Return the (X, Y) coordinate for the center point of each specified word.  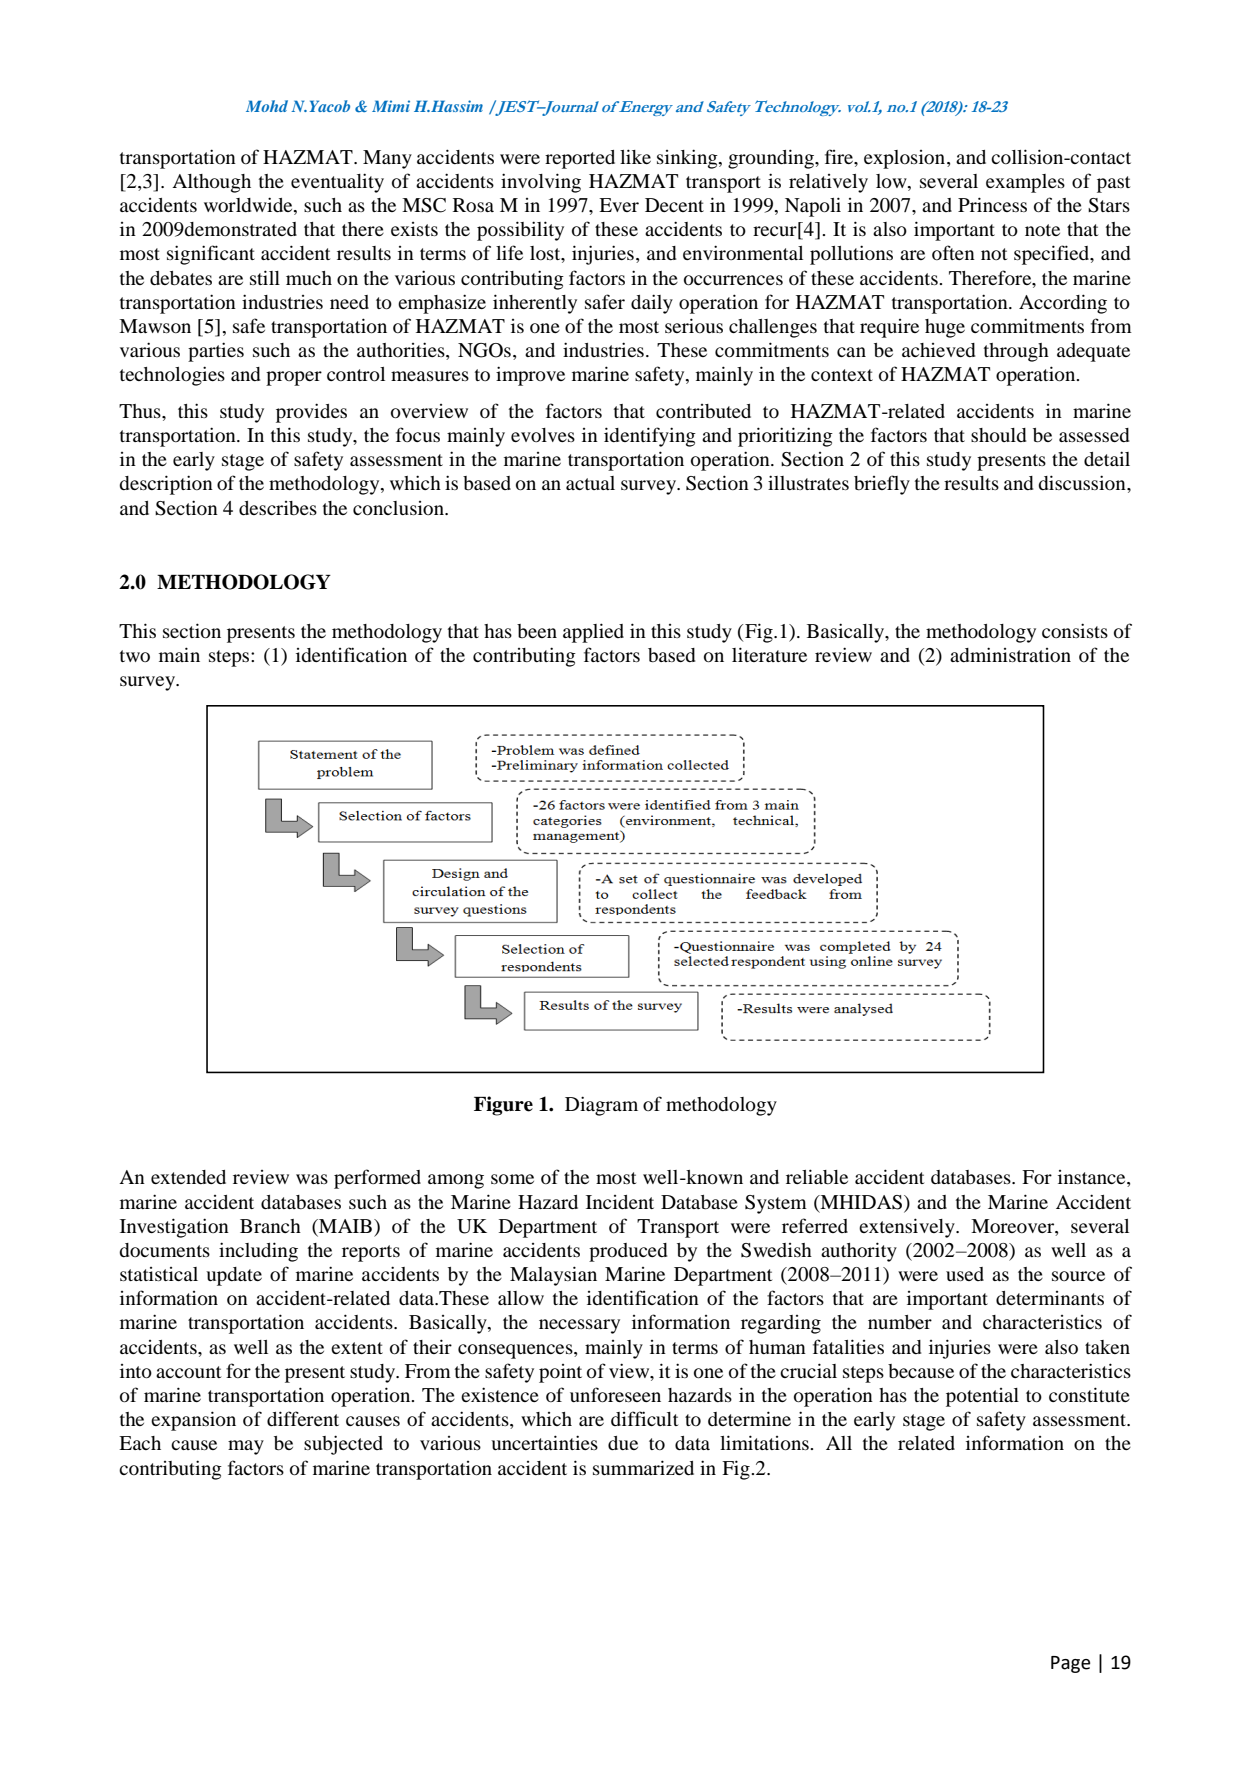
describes (278, 508)
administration (1010, 654)
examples (1025, 183)
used (965, 1274)
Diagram (601, 1106)
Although (211, 183)
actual (590, 483)
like (635, 156)
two (135, 656)
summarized (643, 1467)
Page (1070, 1664)
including (258, 1252)
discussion (1083, 482)
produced (628, 1252)
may (246, 1447)
